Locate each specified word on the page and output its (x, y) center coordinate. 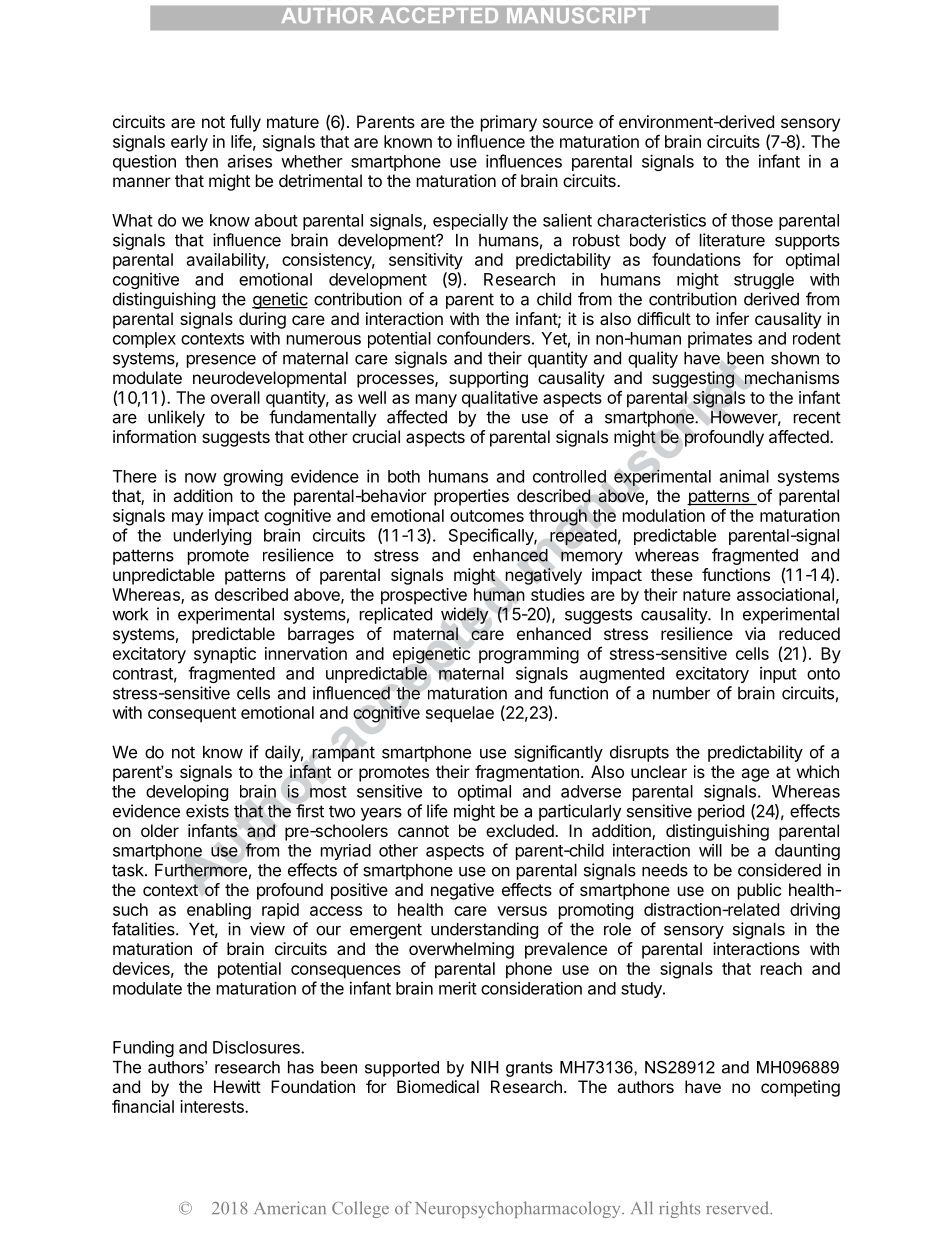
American (290, 1208)
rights (679, 1209)
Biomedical (438, 1086)
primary (509, 123)
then (201, 161)
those (752, 220)
